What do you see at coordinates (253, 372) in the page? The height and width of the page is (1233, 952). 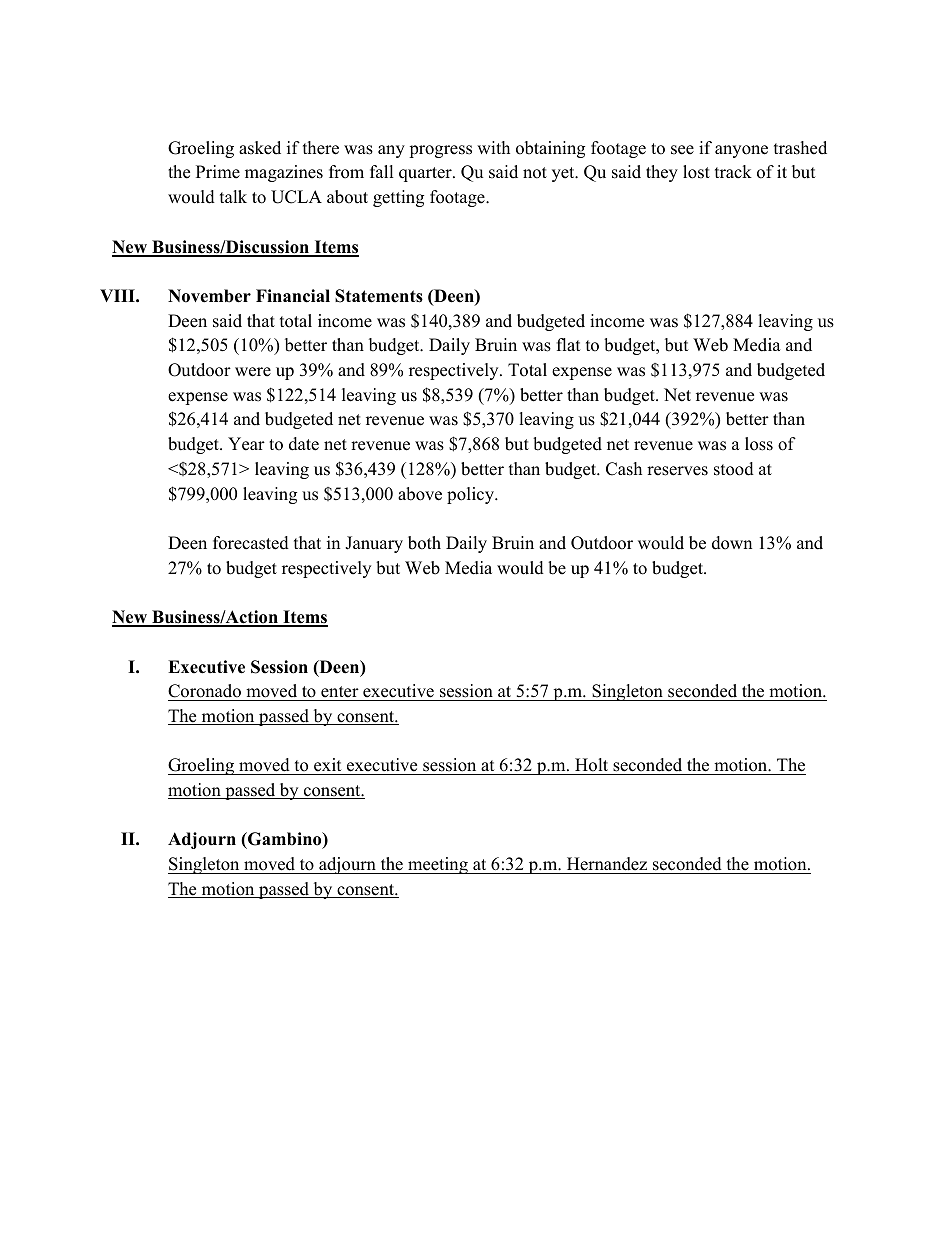 I see `were` at bounding box center [253, 372].
